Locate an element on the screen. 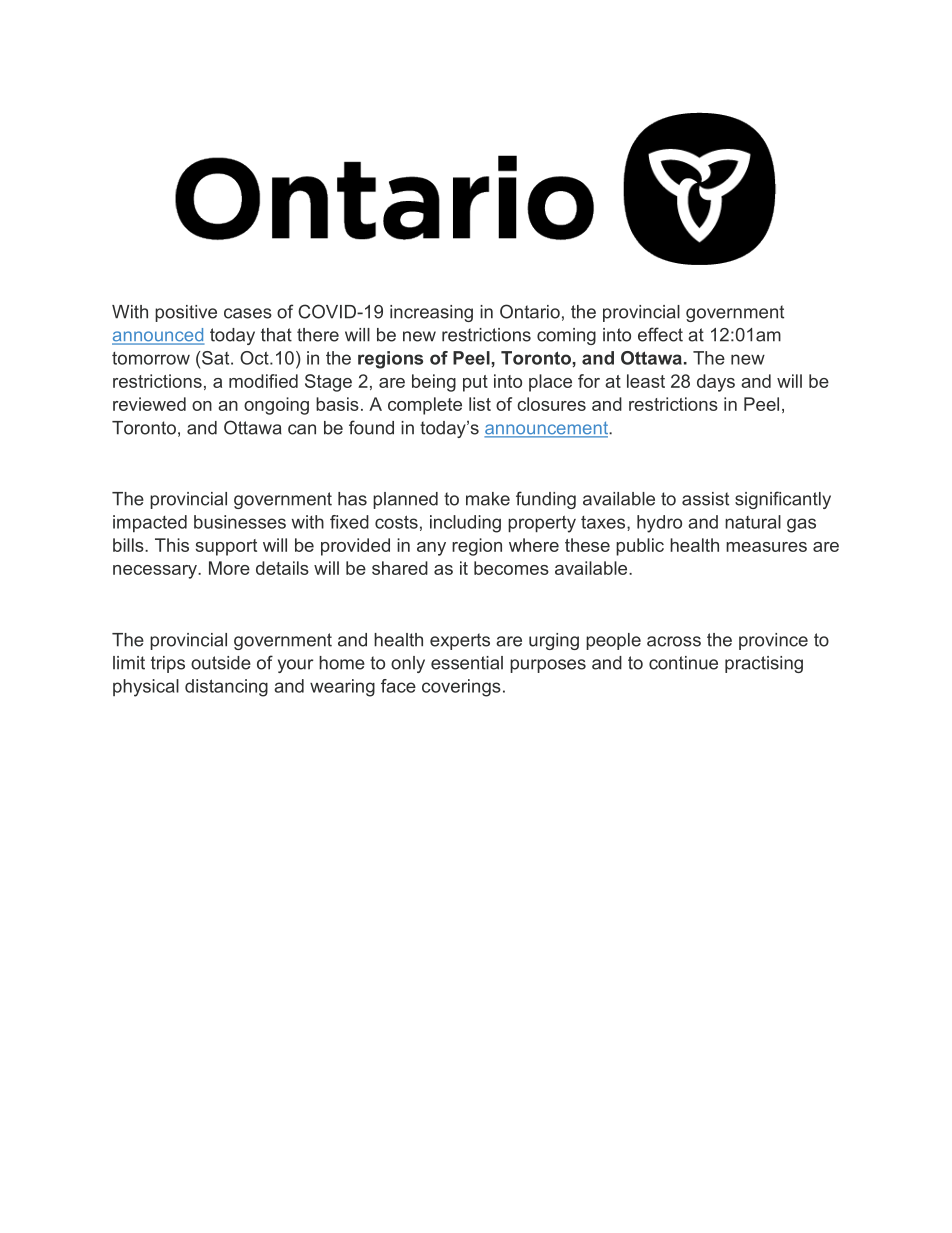  More is located at coordinates (229, 568).
